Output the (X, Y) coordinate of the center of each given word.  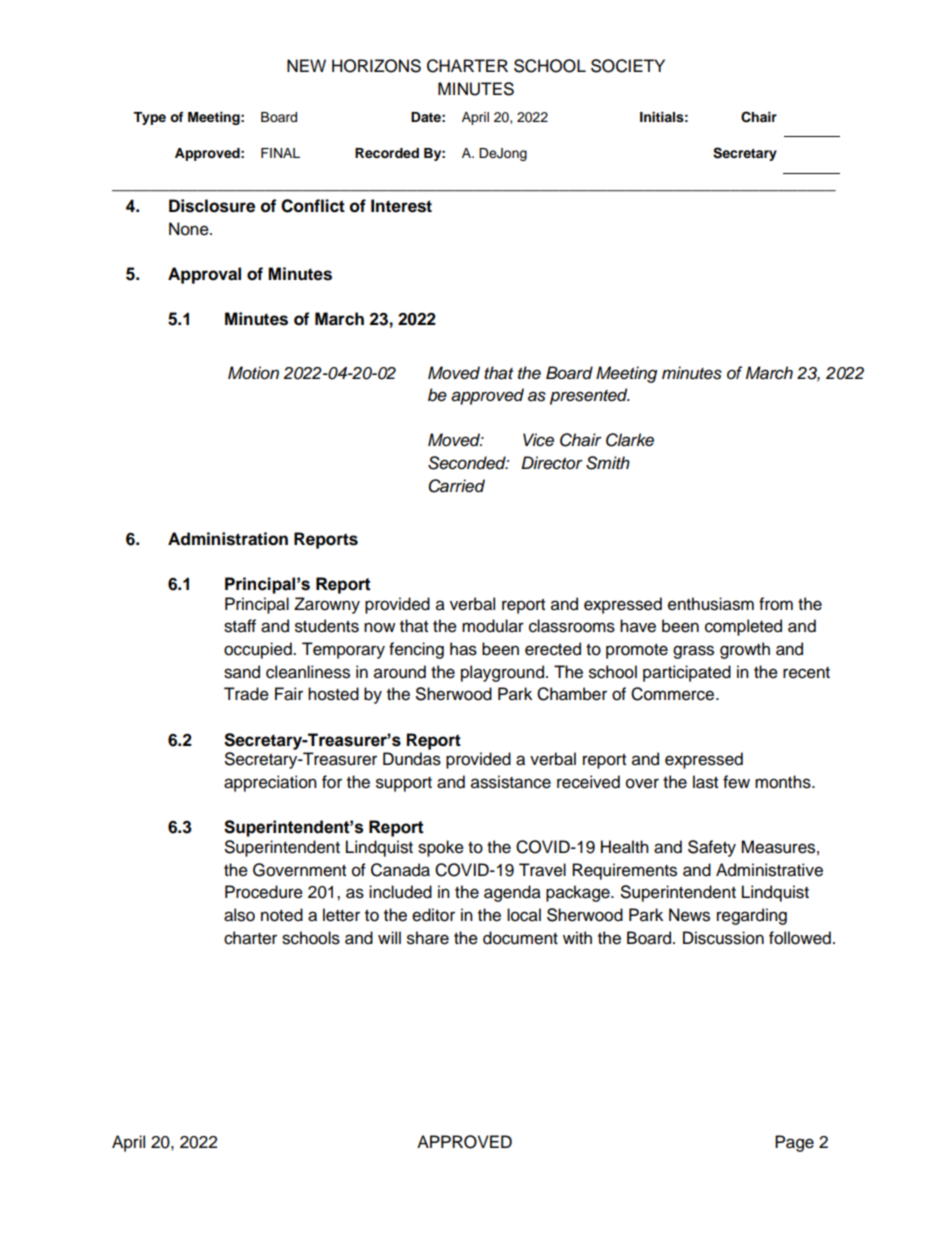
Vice (538, 440)
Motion (253, 373)
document (520, 938)
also (239, 915)
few (736, 782)
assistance (511, 782)
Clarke (630, 440)
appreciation (270, 783)
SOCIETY (628, 66)
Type (149, 118)
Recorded (387, 153)
